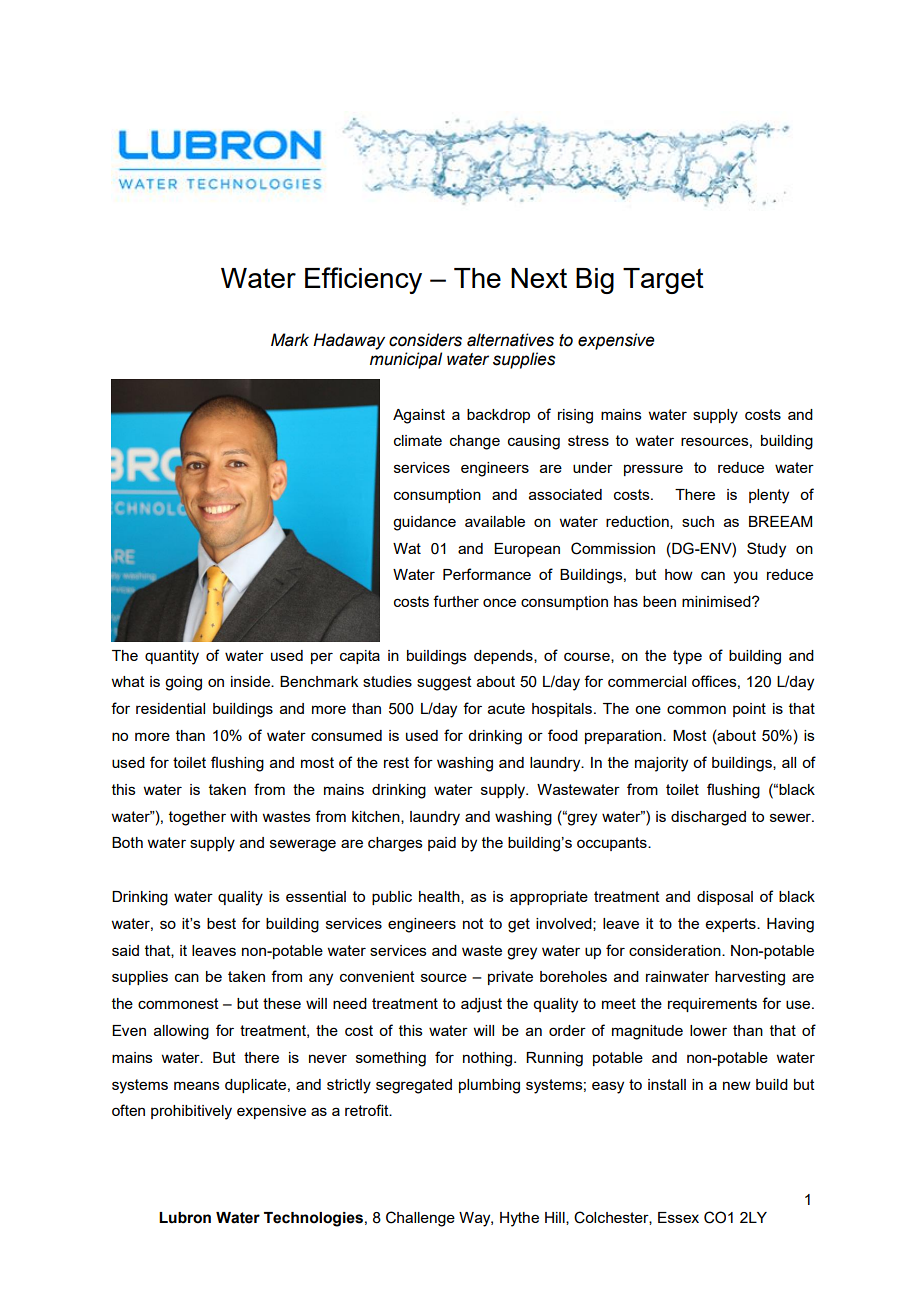 The height and width of the screenshot is (1308, 924). What do you see at coordinates (172, 657) in the screenshot?
I see `quantity` at bounding box center [172, 657].
